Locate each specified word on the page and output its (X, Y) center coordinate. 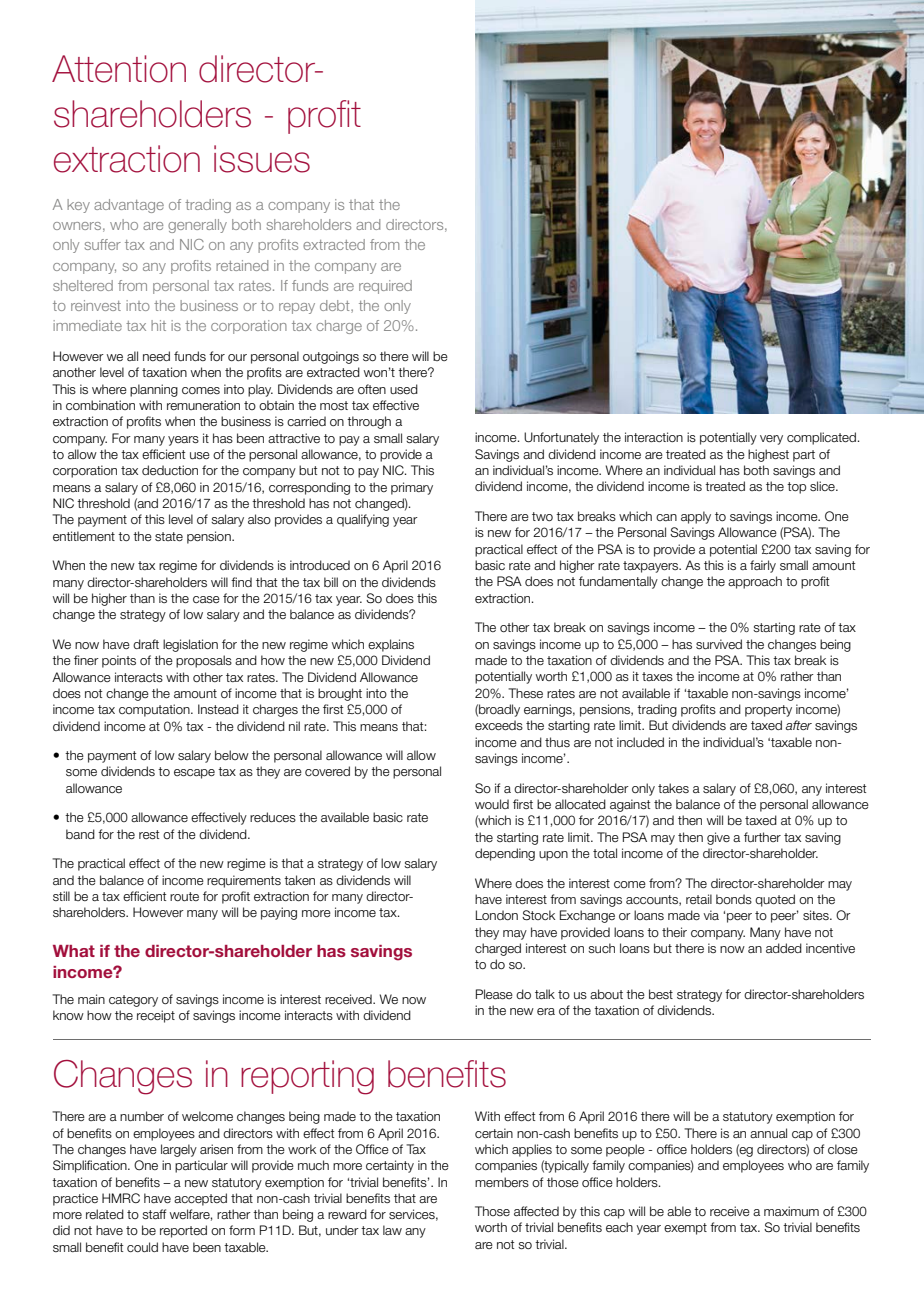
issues (262, 159)
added (784, 948)
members (502, 1182)
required (385, 287)
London (497, 915)
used (404, 389)
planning (154, 390)
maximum (791, 1211)
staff (154, 1214)
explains (391, 645)
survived (719, 644)
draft (146, 644)
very (771, 440)
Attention (119, 69)
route (184, 896)
